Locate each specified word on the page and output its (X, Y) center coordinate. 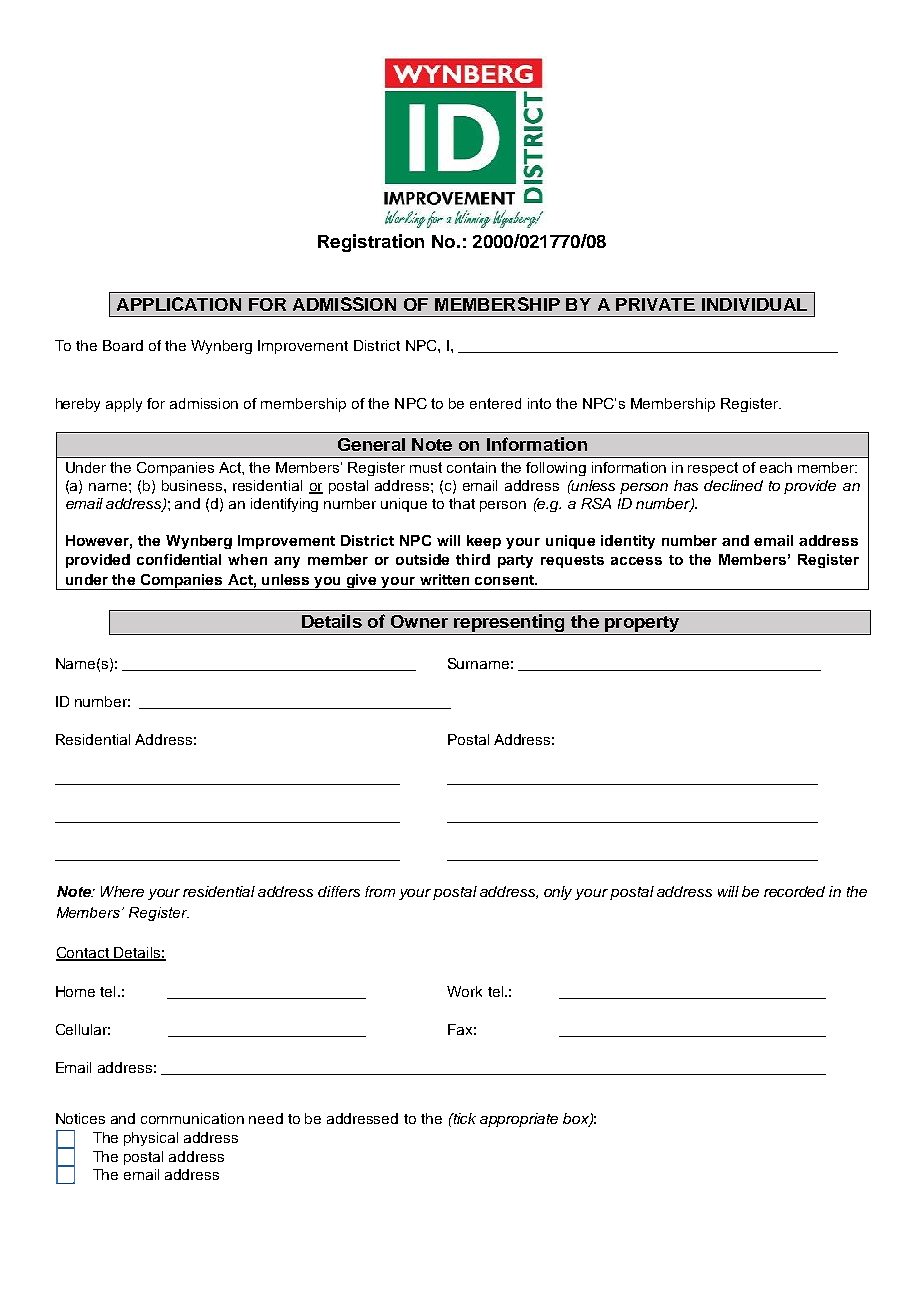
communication (192, 1118)
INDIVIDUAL (754, 304)
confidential (179, 559)
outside (422, 559)
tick (464, 1118)
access (636, 561)
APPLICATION (179, 304)
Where (122, 891)
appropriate (519, 1120)
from (380, 891)
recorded (794, 891)
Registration (371, 243)
